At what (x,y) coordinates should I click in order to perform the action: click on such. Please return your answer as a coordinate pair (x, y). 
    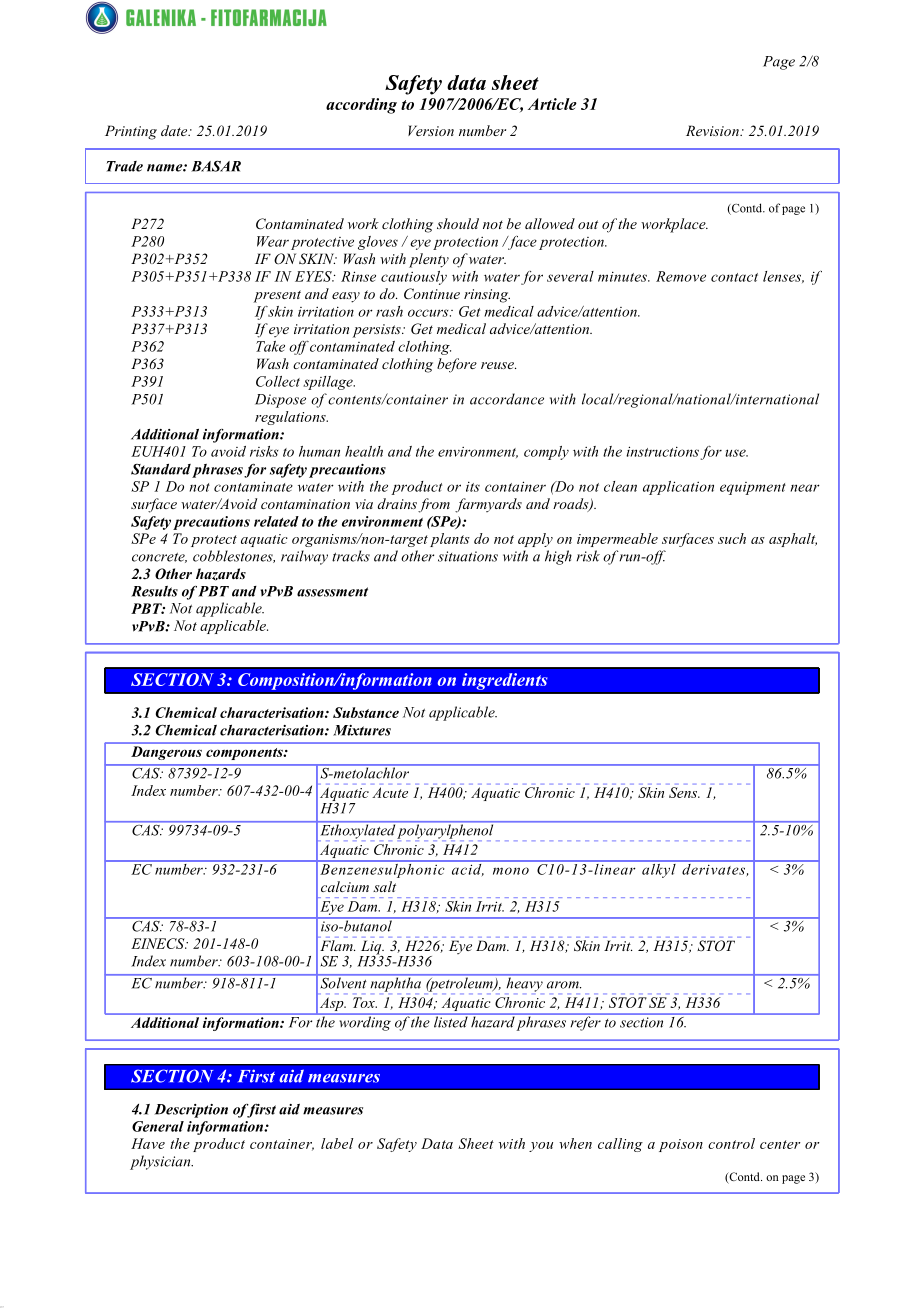
    Looking at the image, I should click on (732, 538).
